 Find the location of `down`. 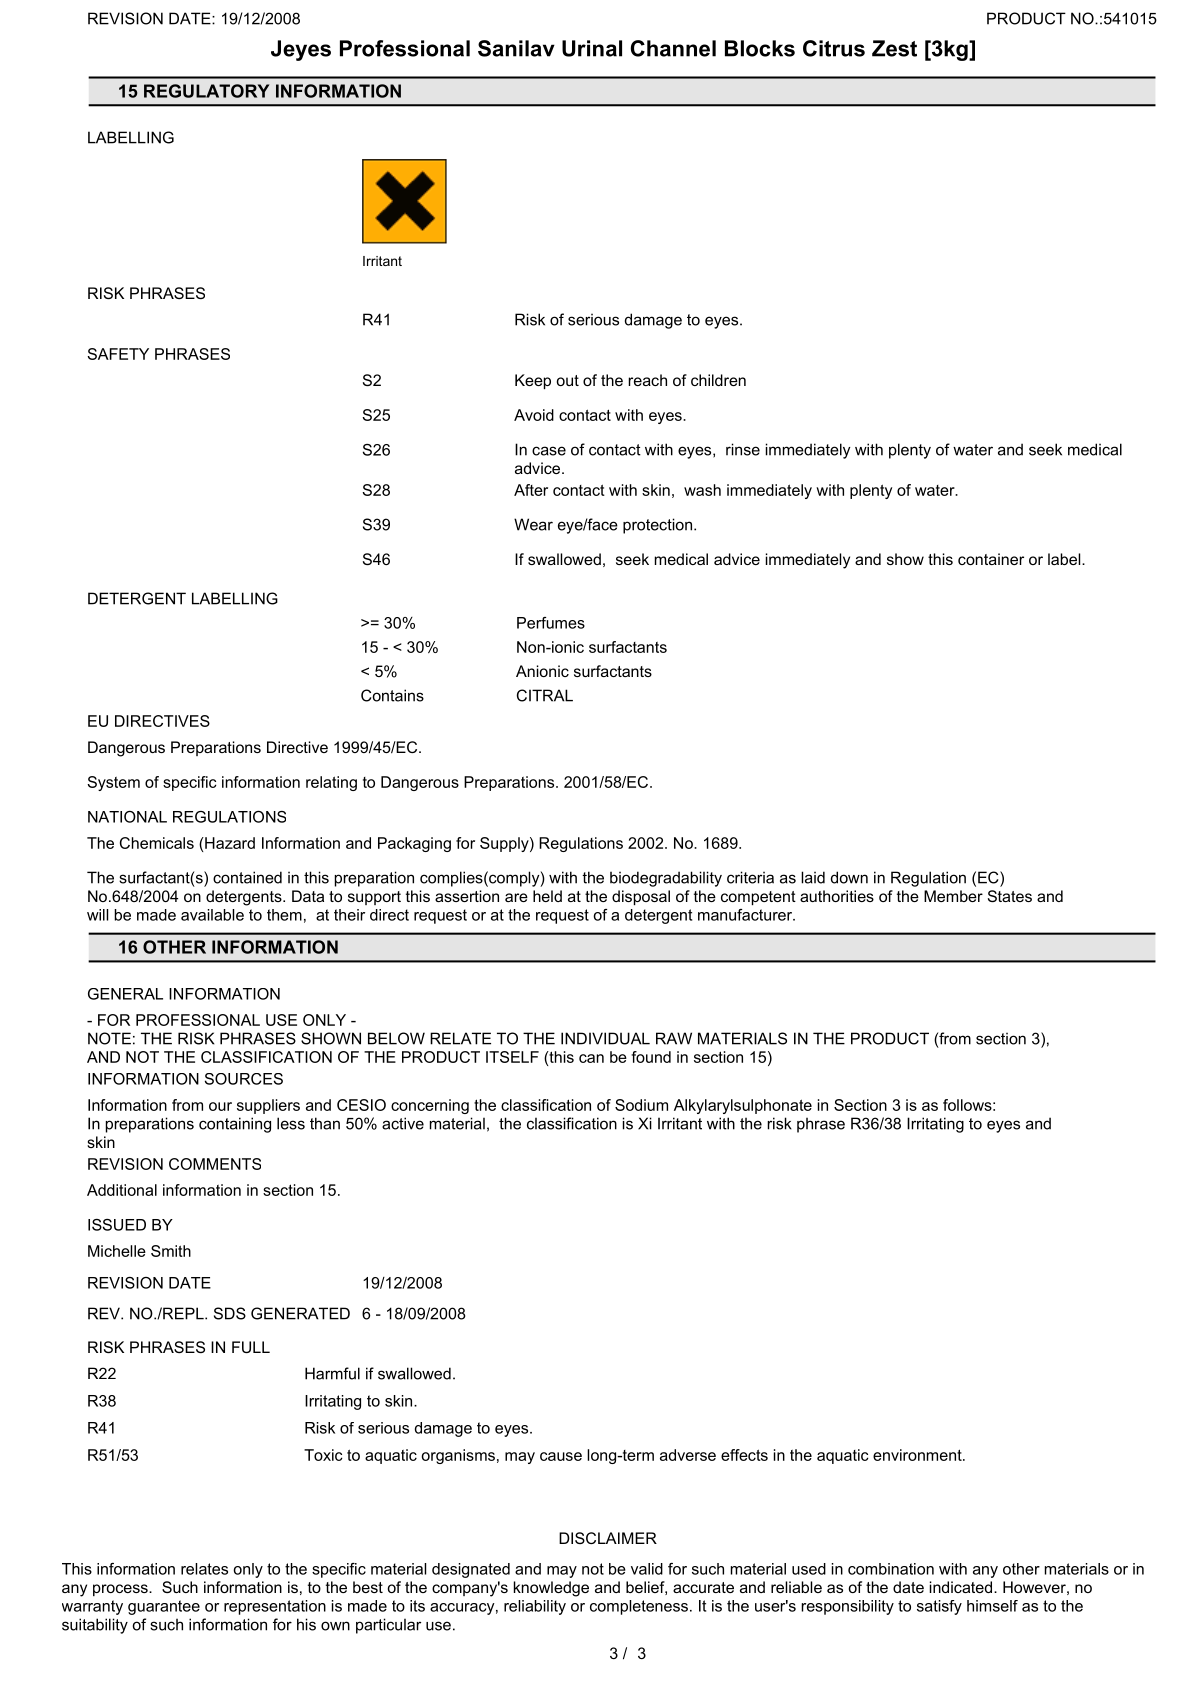

down is located at coordinates (849, 877).
